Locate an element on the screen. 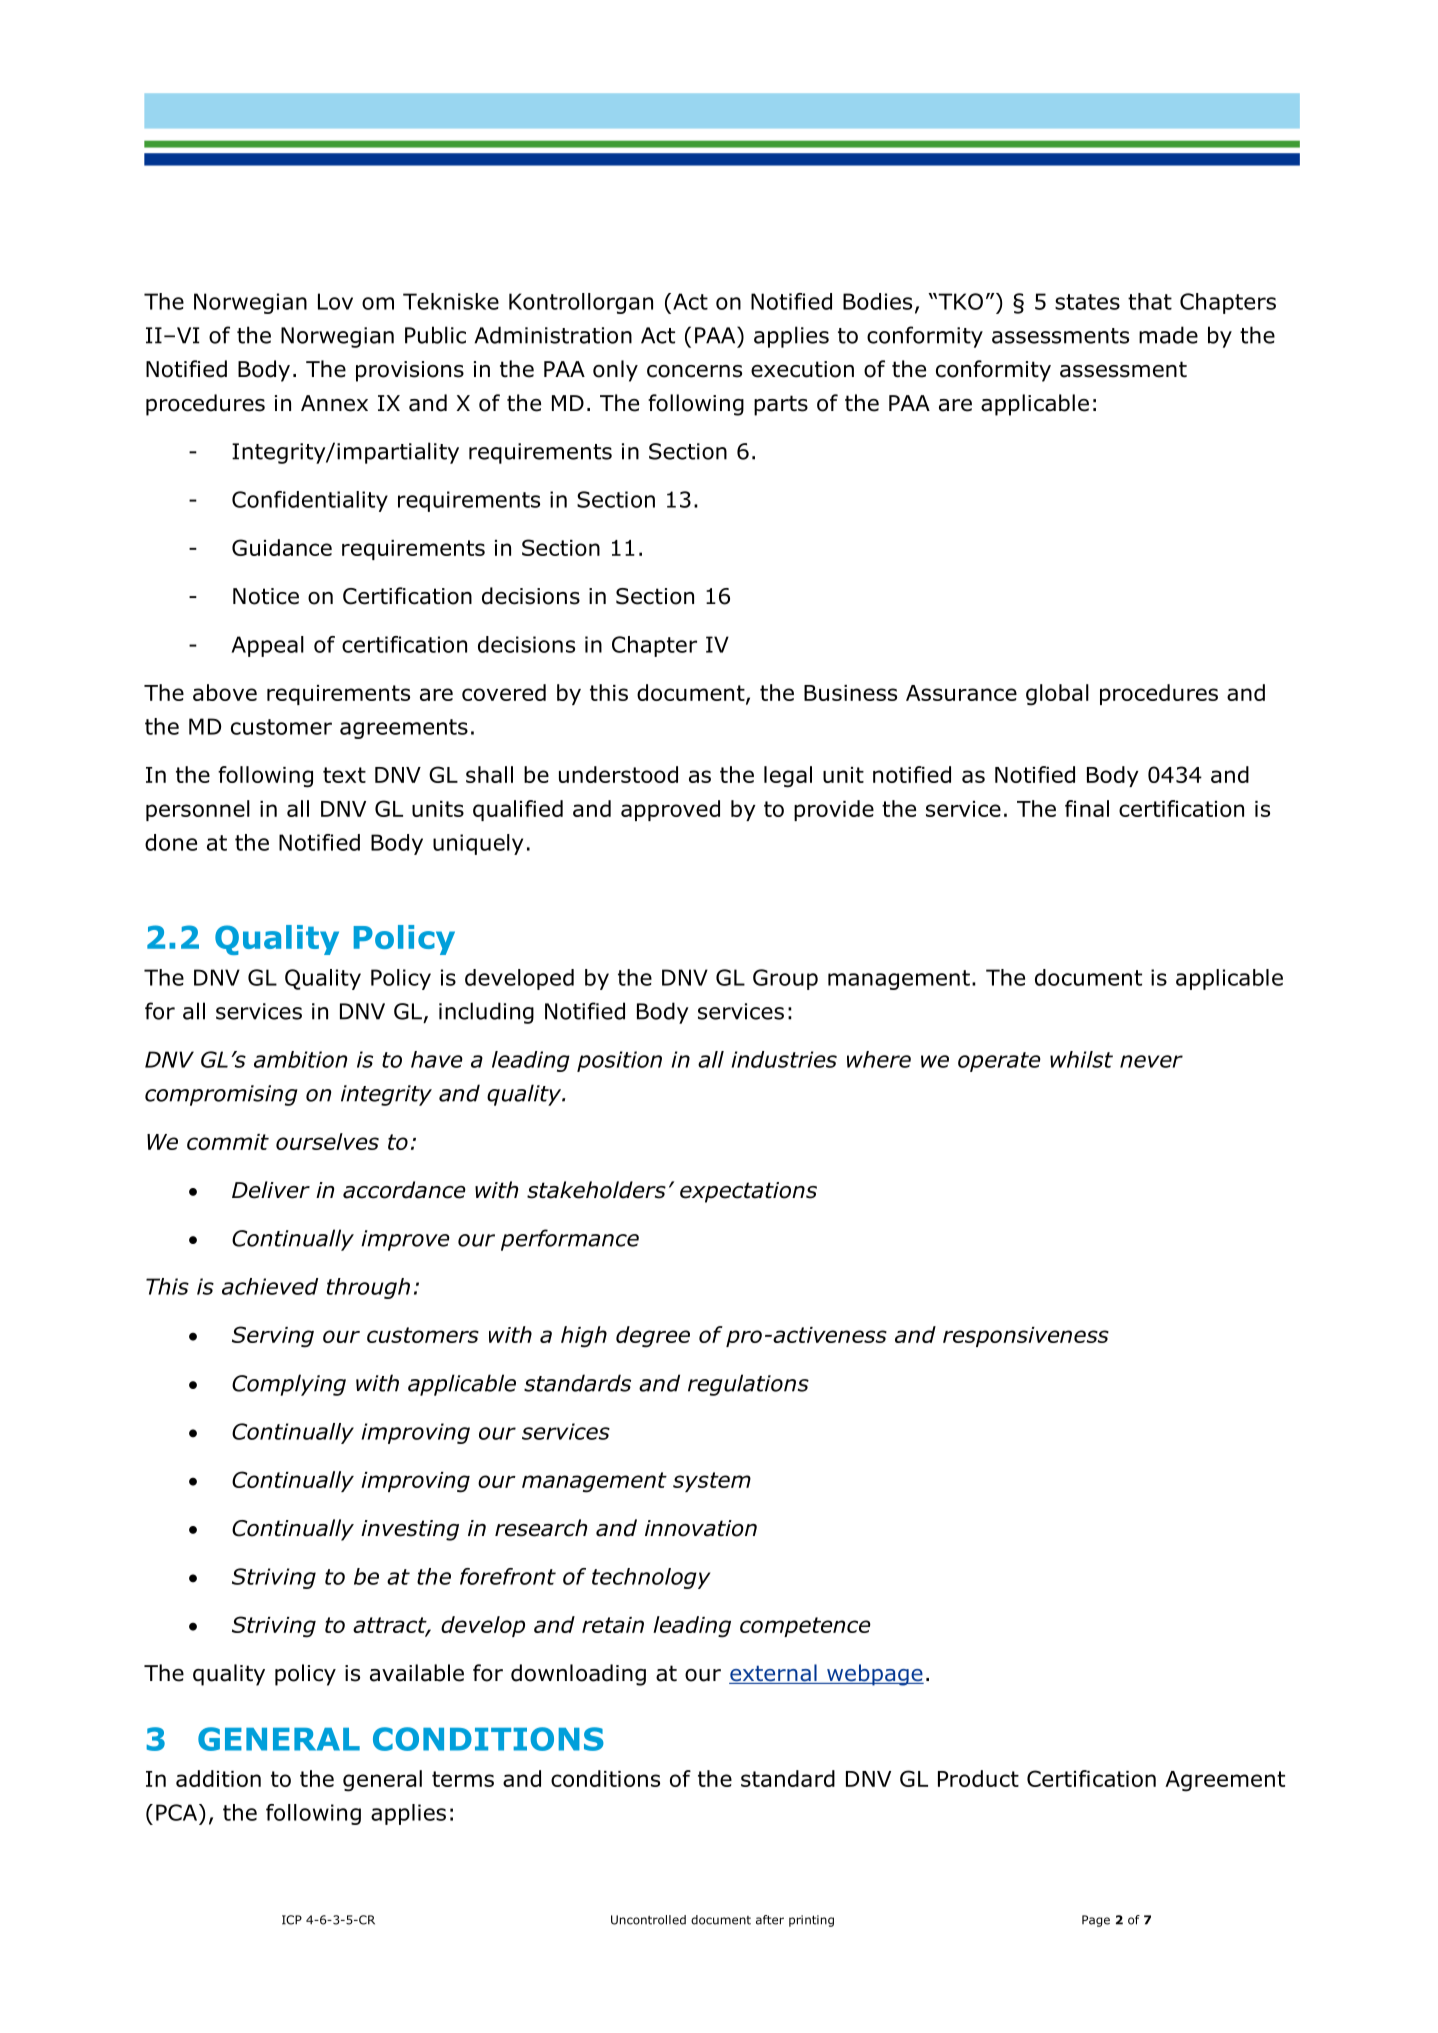 This screenshot has width=1438, height=2033. degree is located at coordinates (653, 1337).
